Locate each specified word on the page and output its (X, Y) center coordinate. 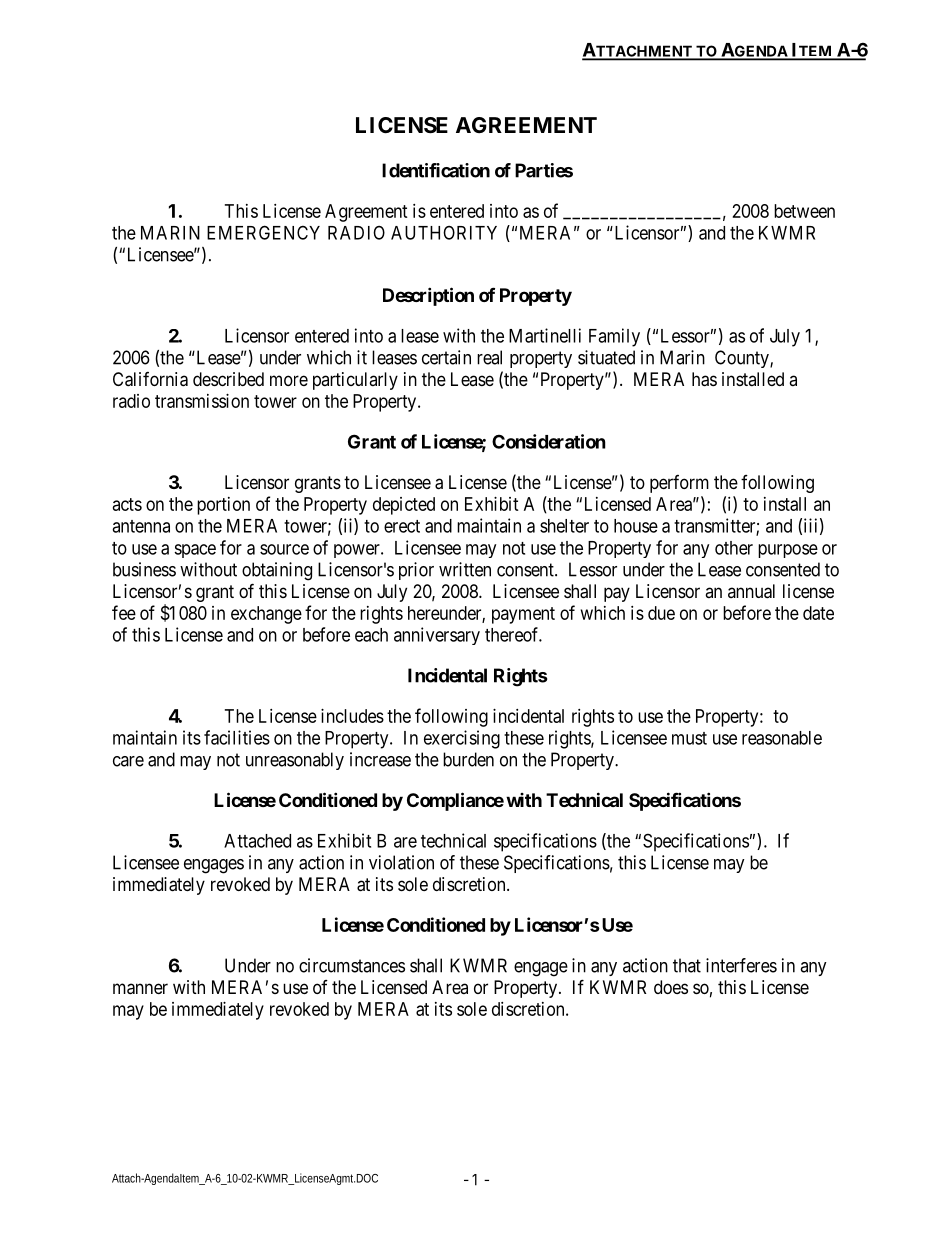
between (804, 211)
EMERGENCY (263, 232)
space (195, 551)
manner (140, 989)
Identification (436, 170)
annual (751, 591)
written (465, 569)
